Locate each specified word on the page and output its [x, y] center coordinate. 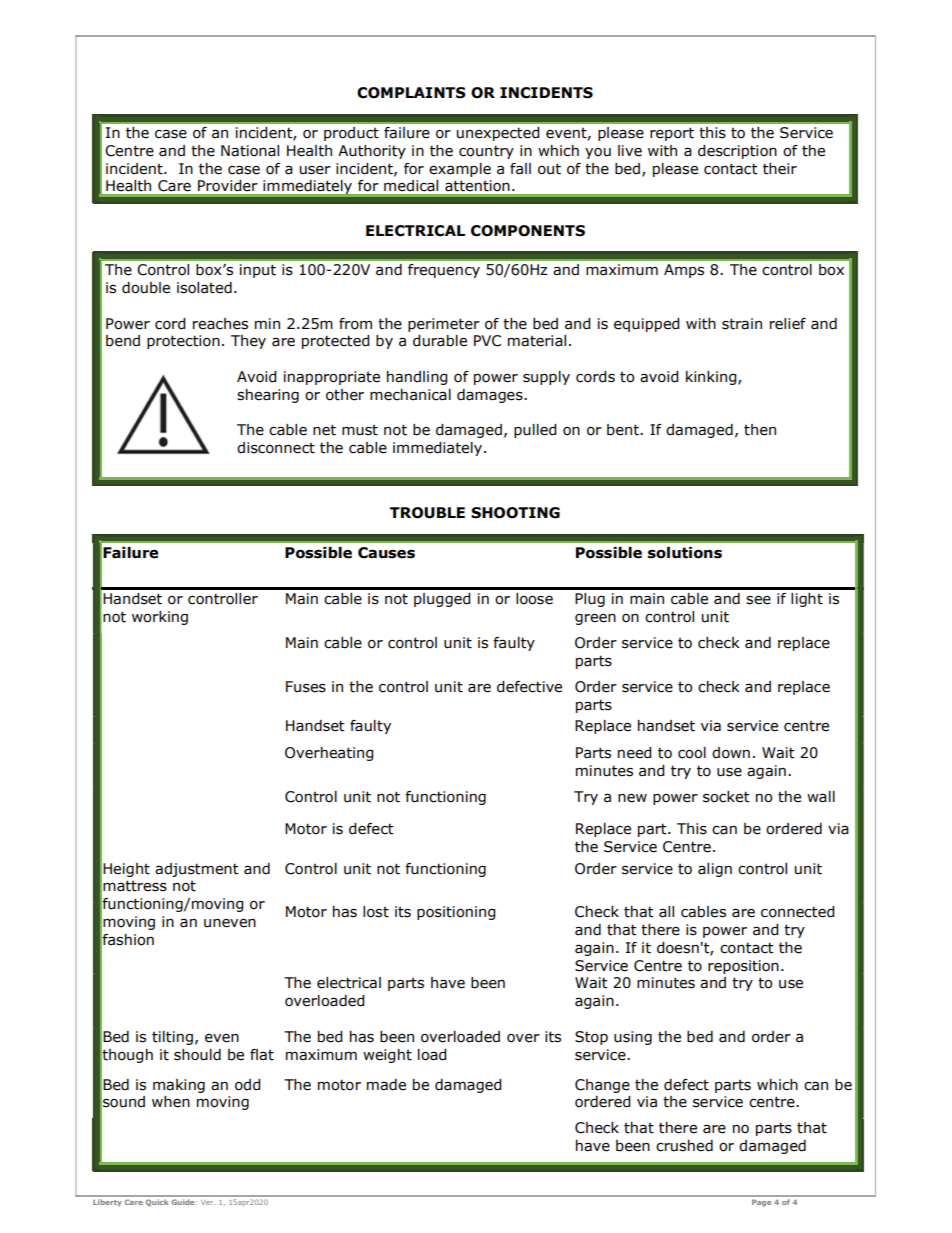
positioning [456, 913]
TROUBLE [427, 513]
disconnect [276, 448]
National [250, 151]
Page [761, 1203]
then [760, 430]
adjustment [197, 870]
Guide [183, 1202]
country [486, 152]
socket [726, 797]
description [737, 152]
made [386, 1085]
